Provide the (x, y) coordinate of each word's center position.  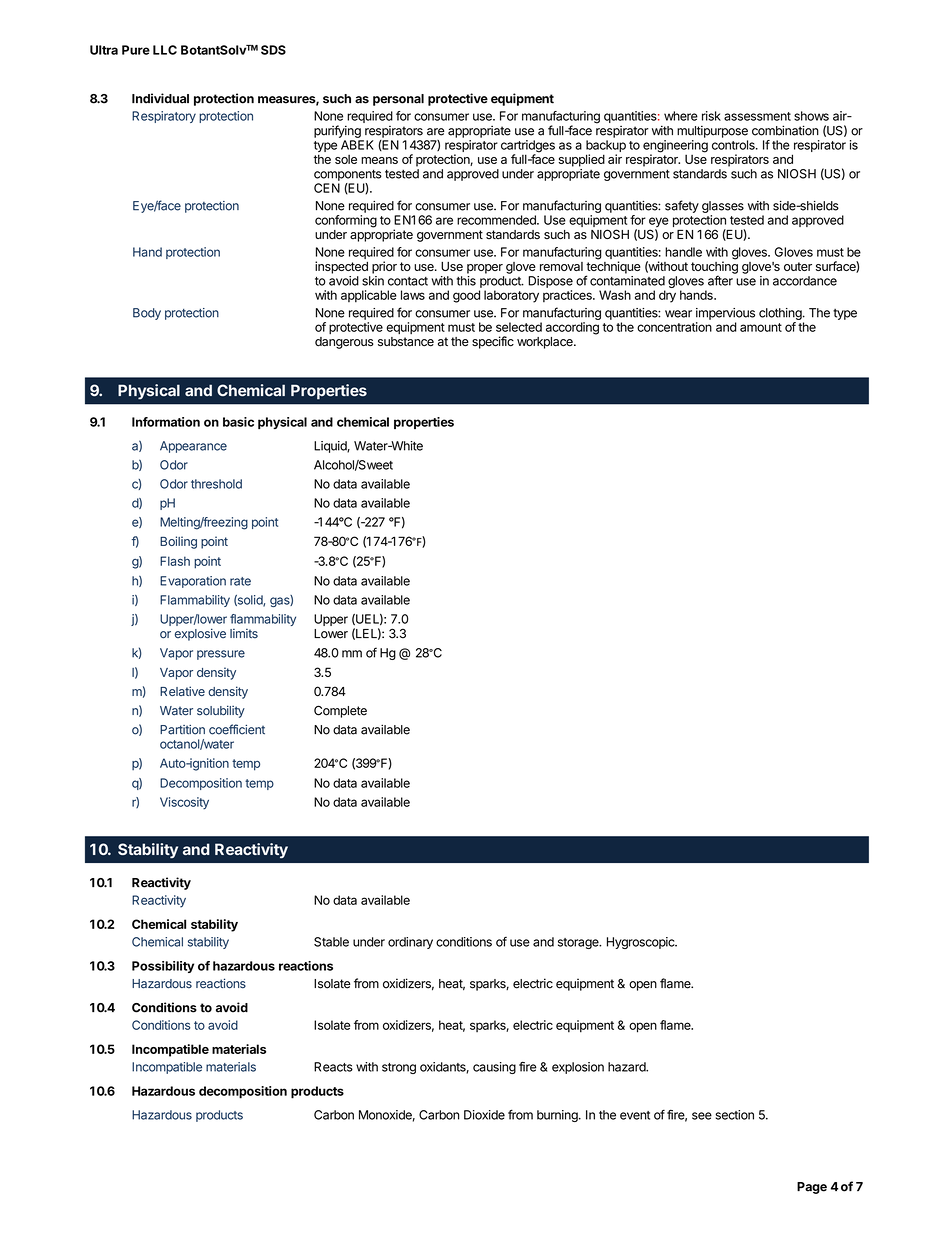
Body (147, 314)
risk (711, 116)
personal (398, 100)
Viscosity (184, 803)
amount (761, 327)
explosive (200, 634)
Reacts (333, 1067)
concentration (674, 327)
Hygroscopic (641, 943)
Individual (160, 98)
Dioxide (484, 1115)
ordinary (410, 943)
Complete (340, 711)
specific (493, 342)
